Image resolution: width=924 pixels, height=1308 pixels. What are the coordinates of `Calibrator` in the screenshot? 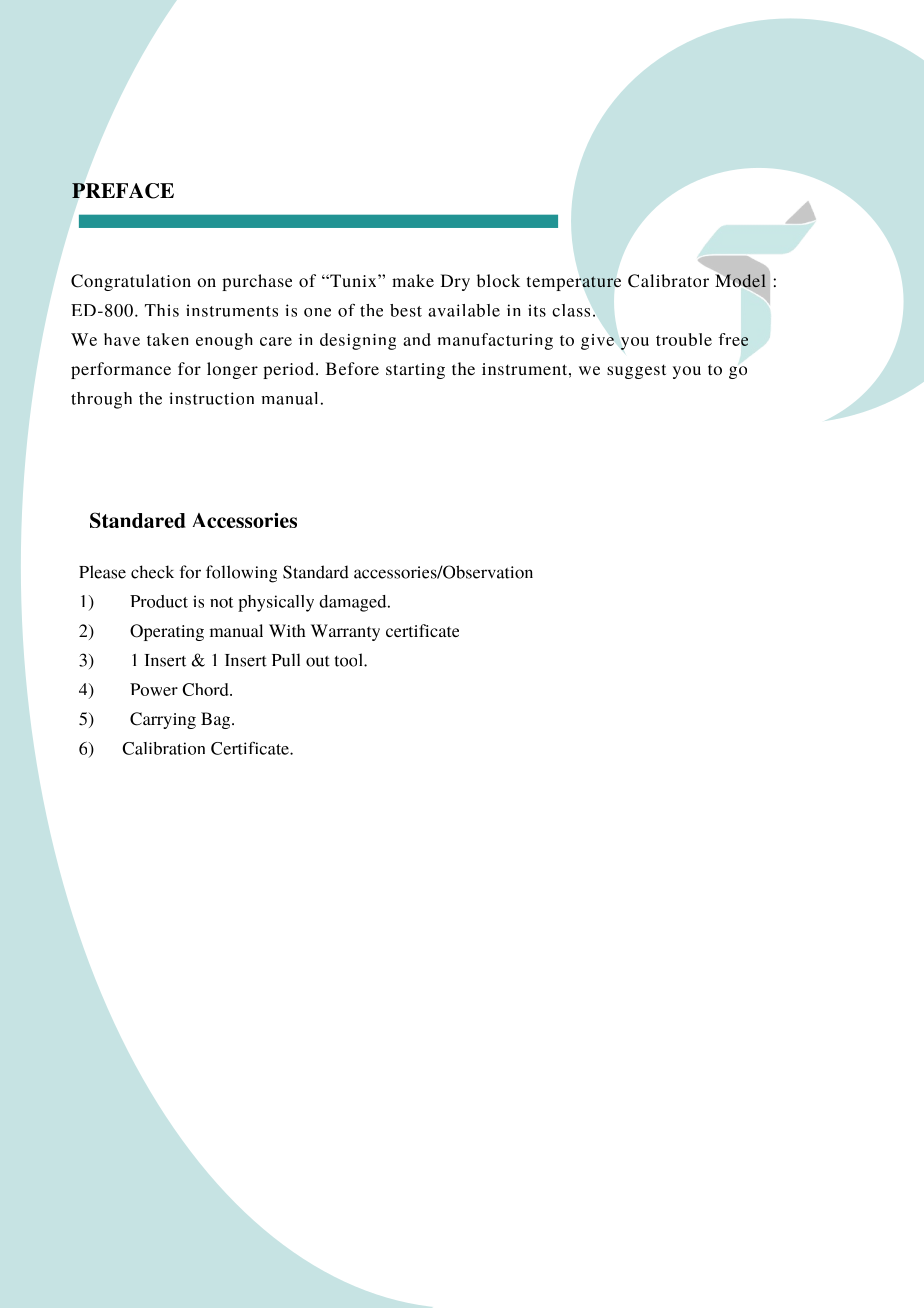 It's located at (668, 281).
